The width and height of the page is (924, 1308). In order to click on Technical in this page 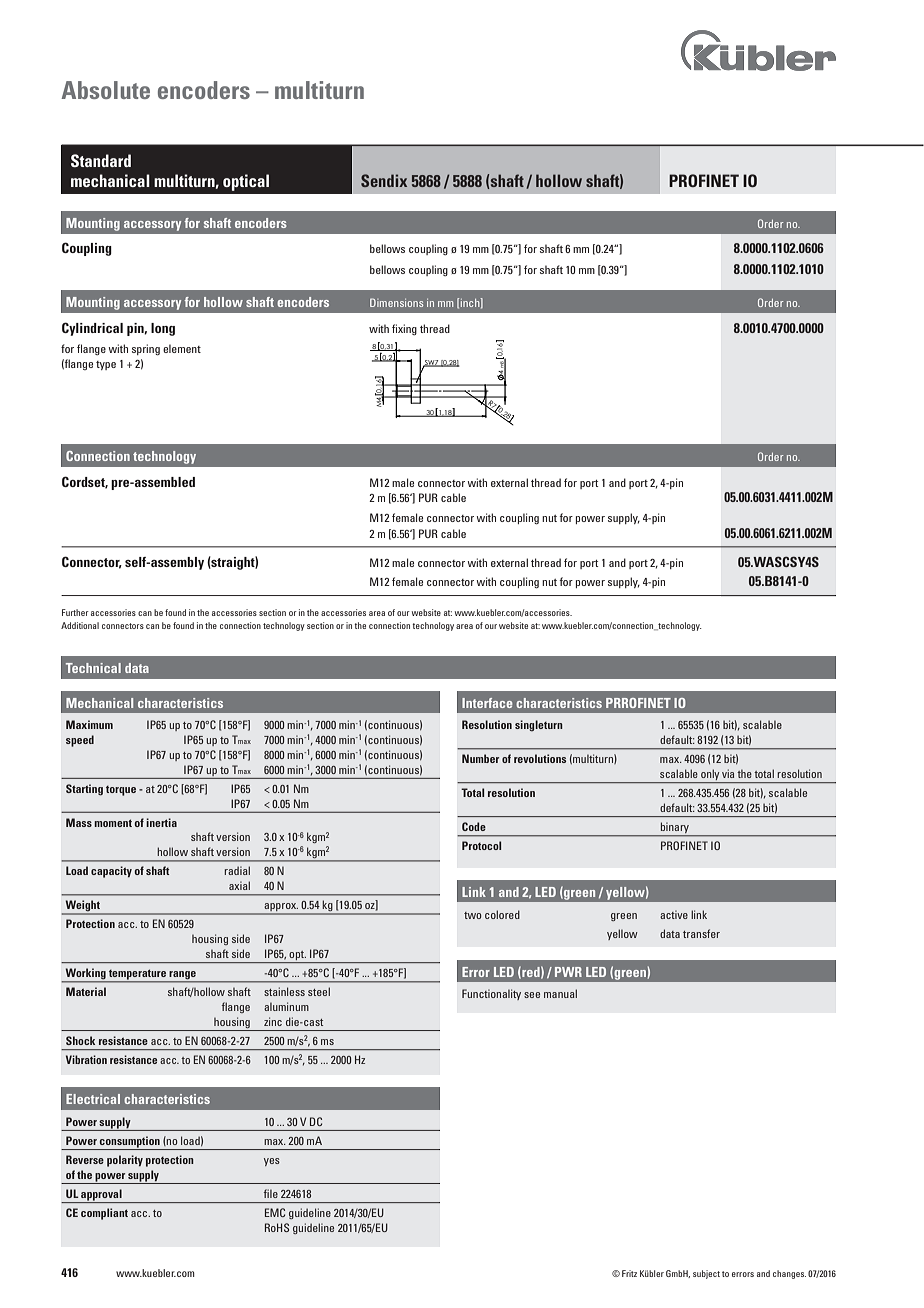, I will do `click(93, 668)`.
